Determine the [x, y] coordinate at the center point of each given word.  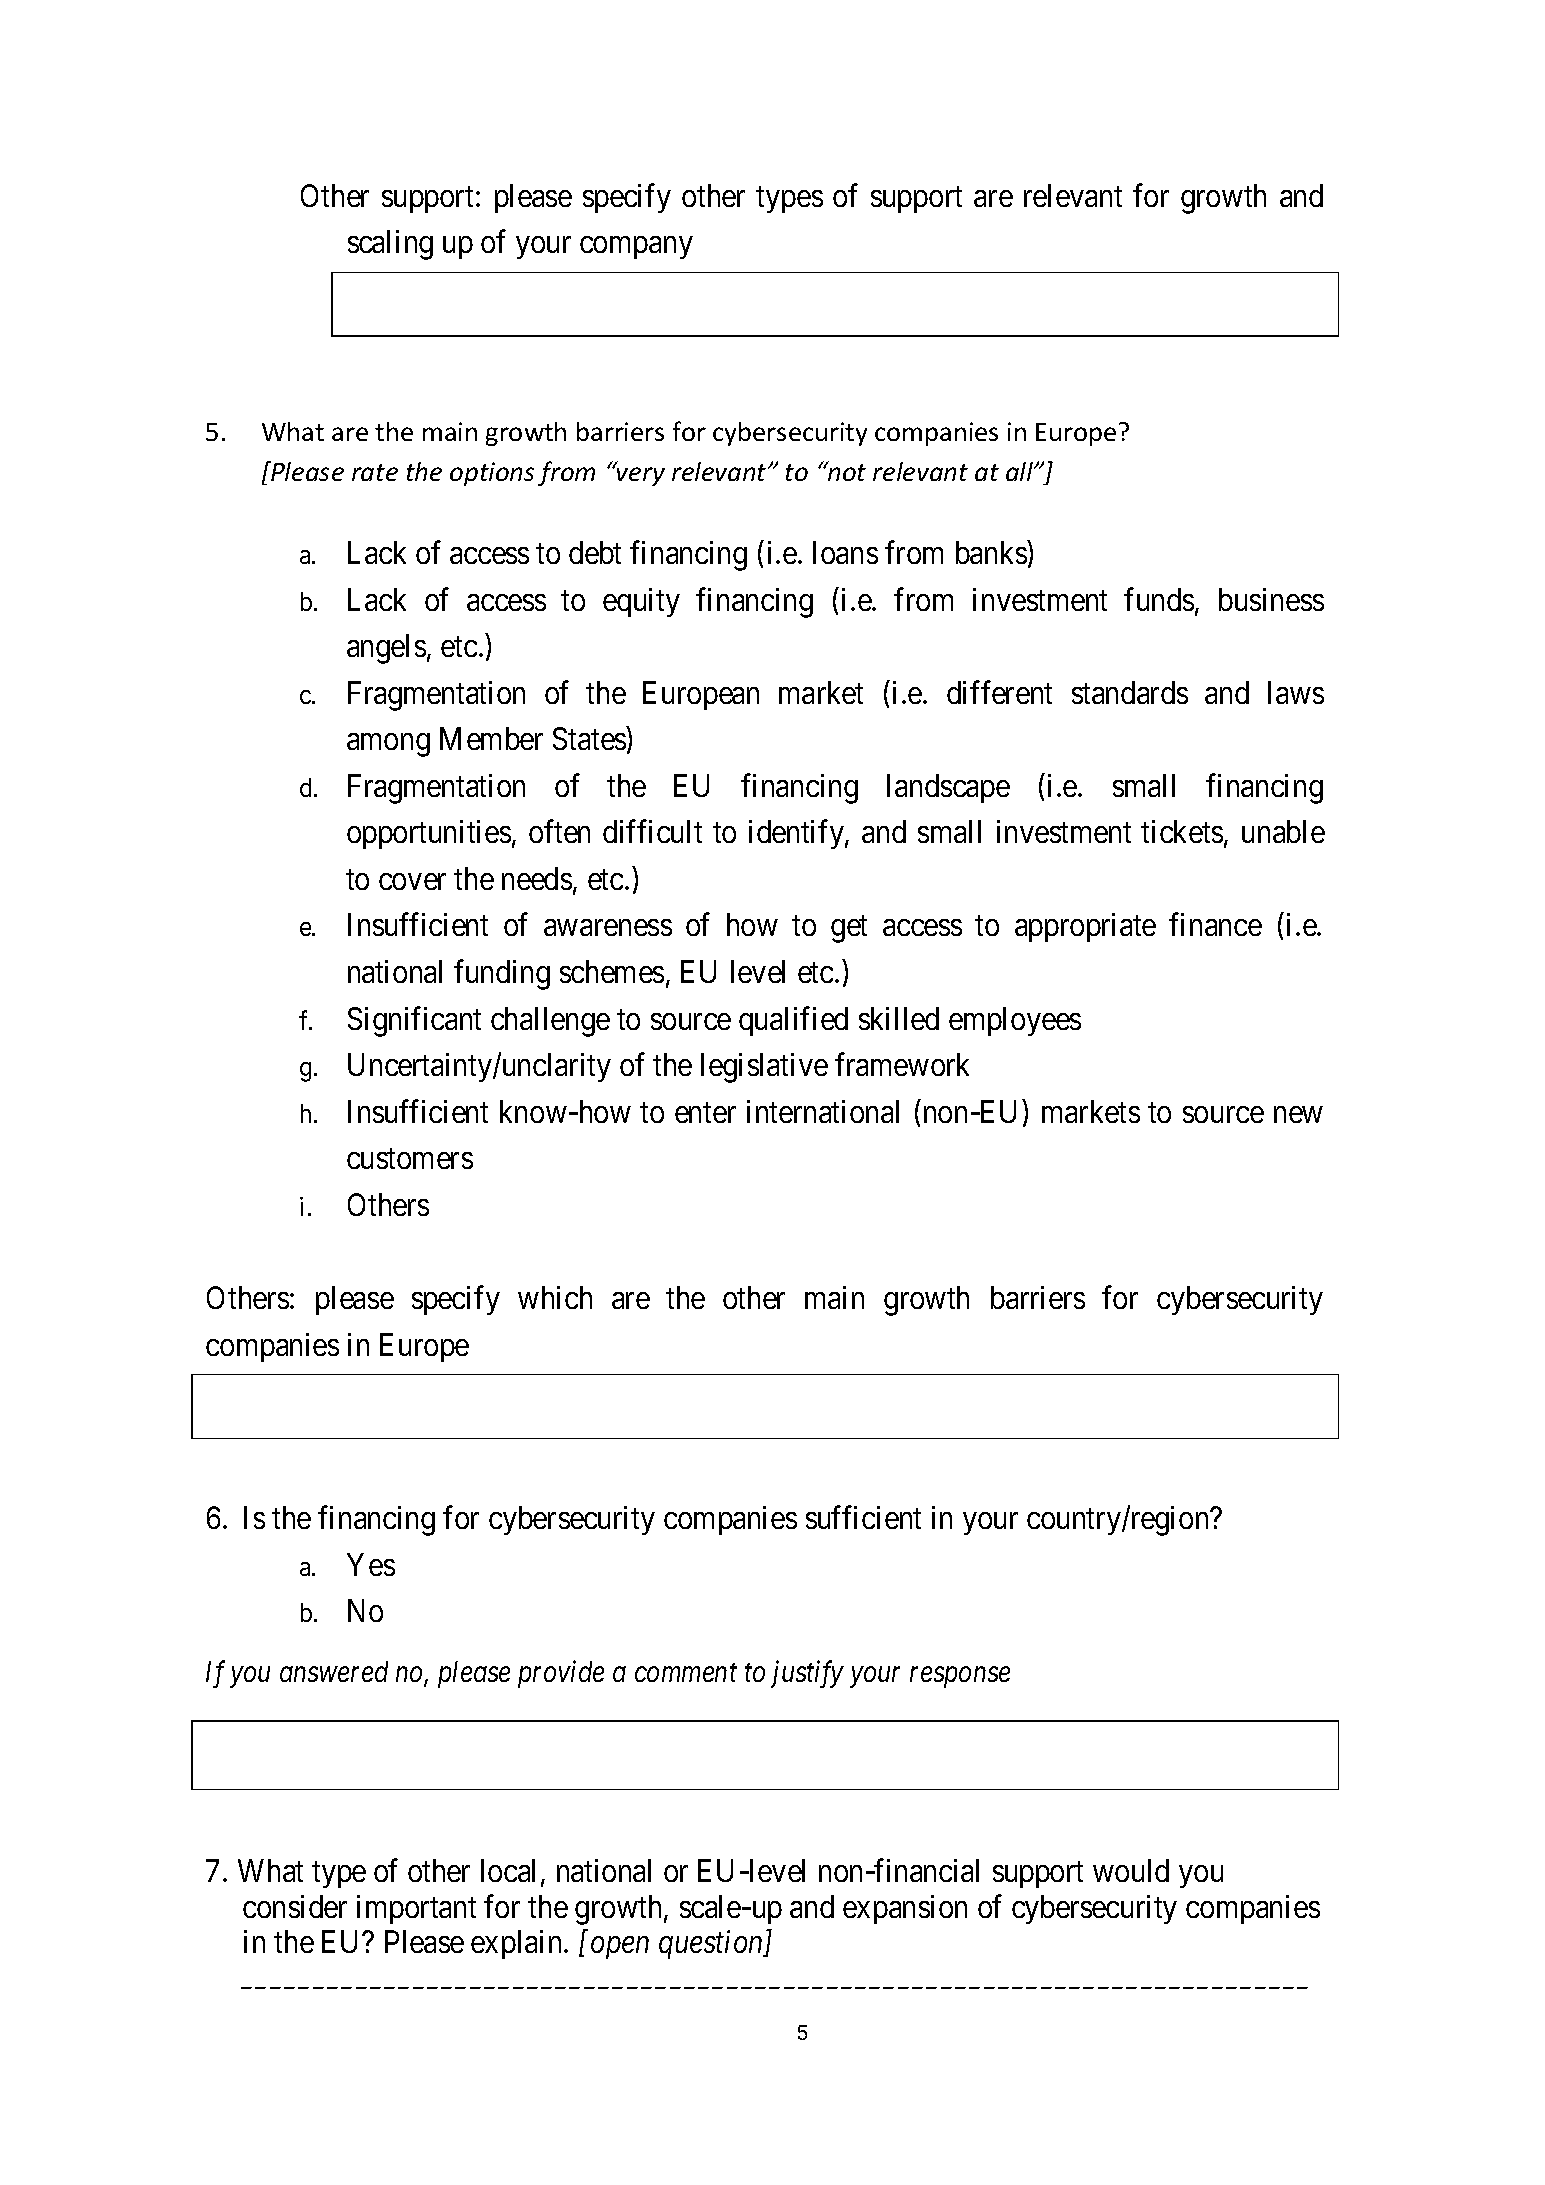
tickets [1182, 831]
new [1298, 1114]
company [636, 248]
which [555, 1297]
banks [991, 552]
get [849, 929]
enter [705, 1113]
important [416, 1909]
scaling [390, 245]
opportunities [429, 834]
